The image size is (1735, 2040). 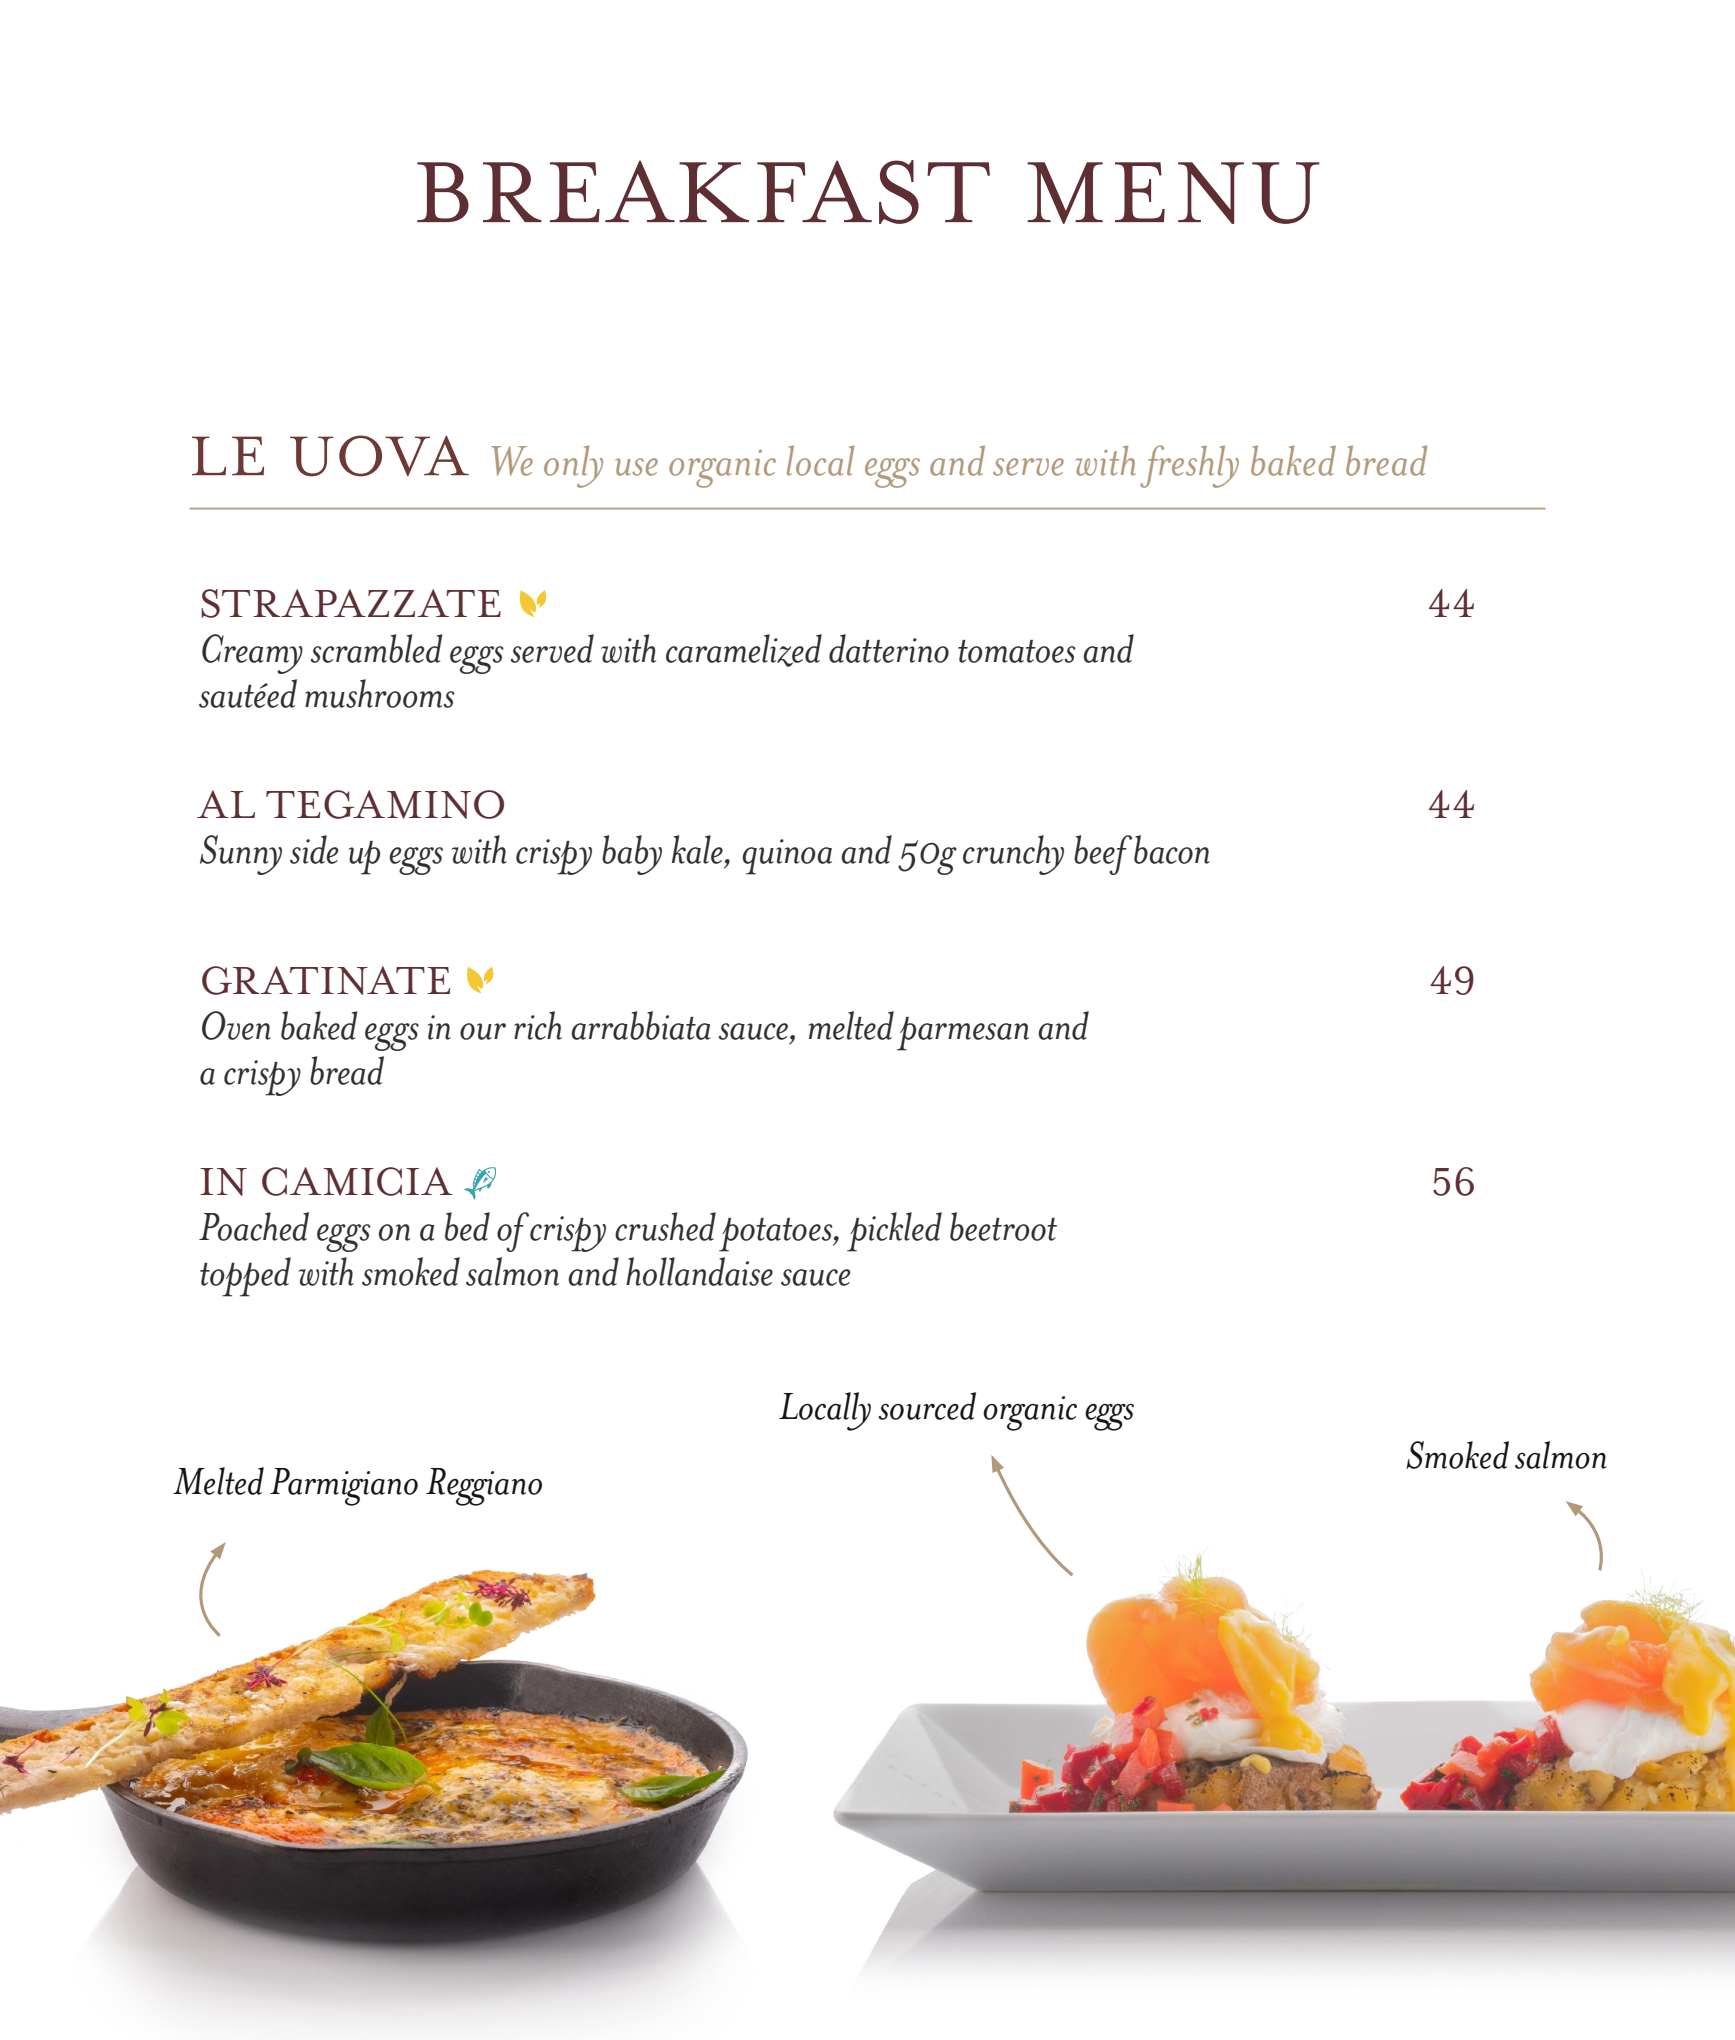 What do you see at coordinates (703, 192) in the document?
I see `BREAKFAST` at bounding box center [703, 192].
